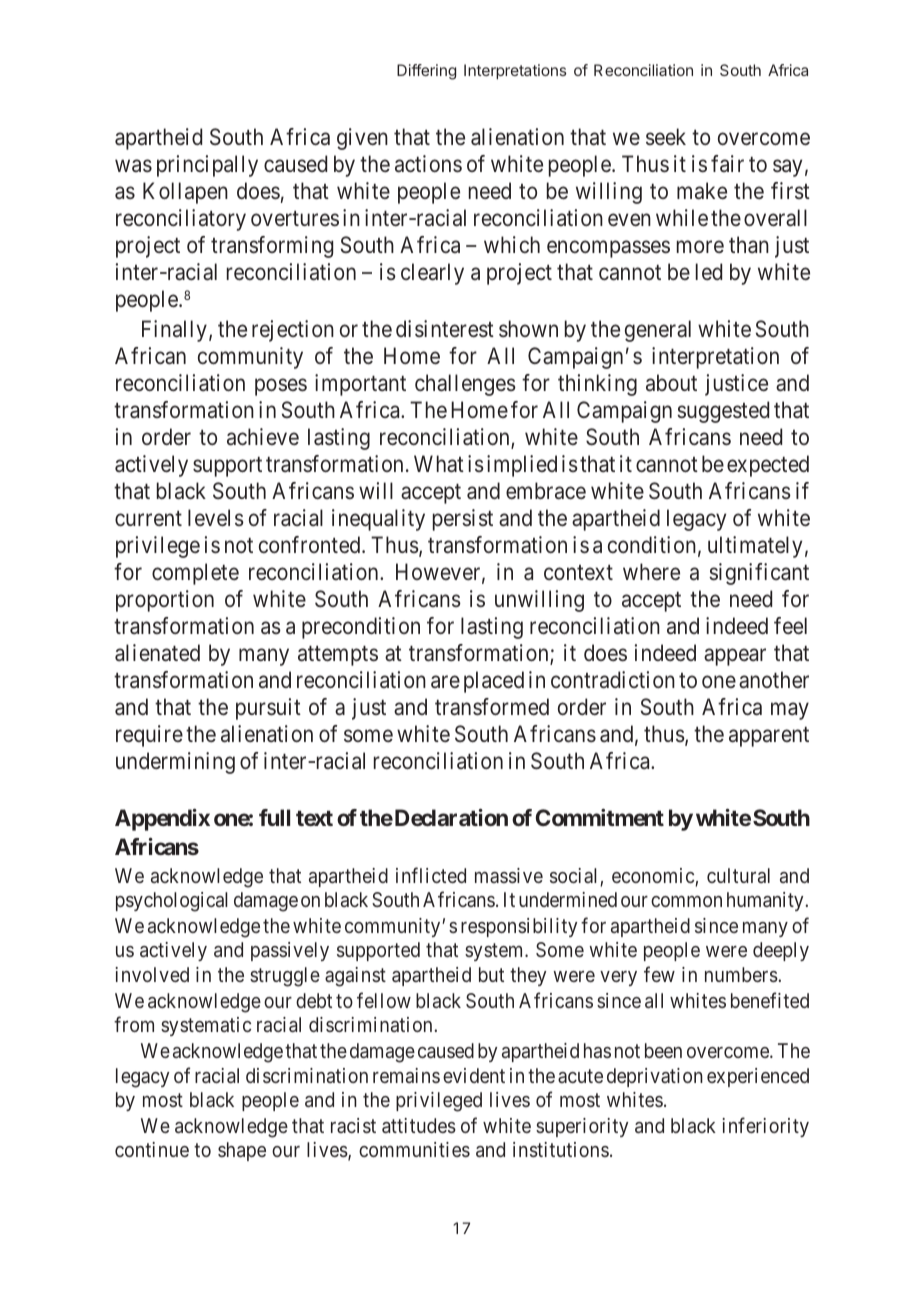 The width and height of the screenshot is (924, 1301). Describe the element at coordinates (769, 737) in the screenshot. I see `apparent` at that location.
